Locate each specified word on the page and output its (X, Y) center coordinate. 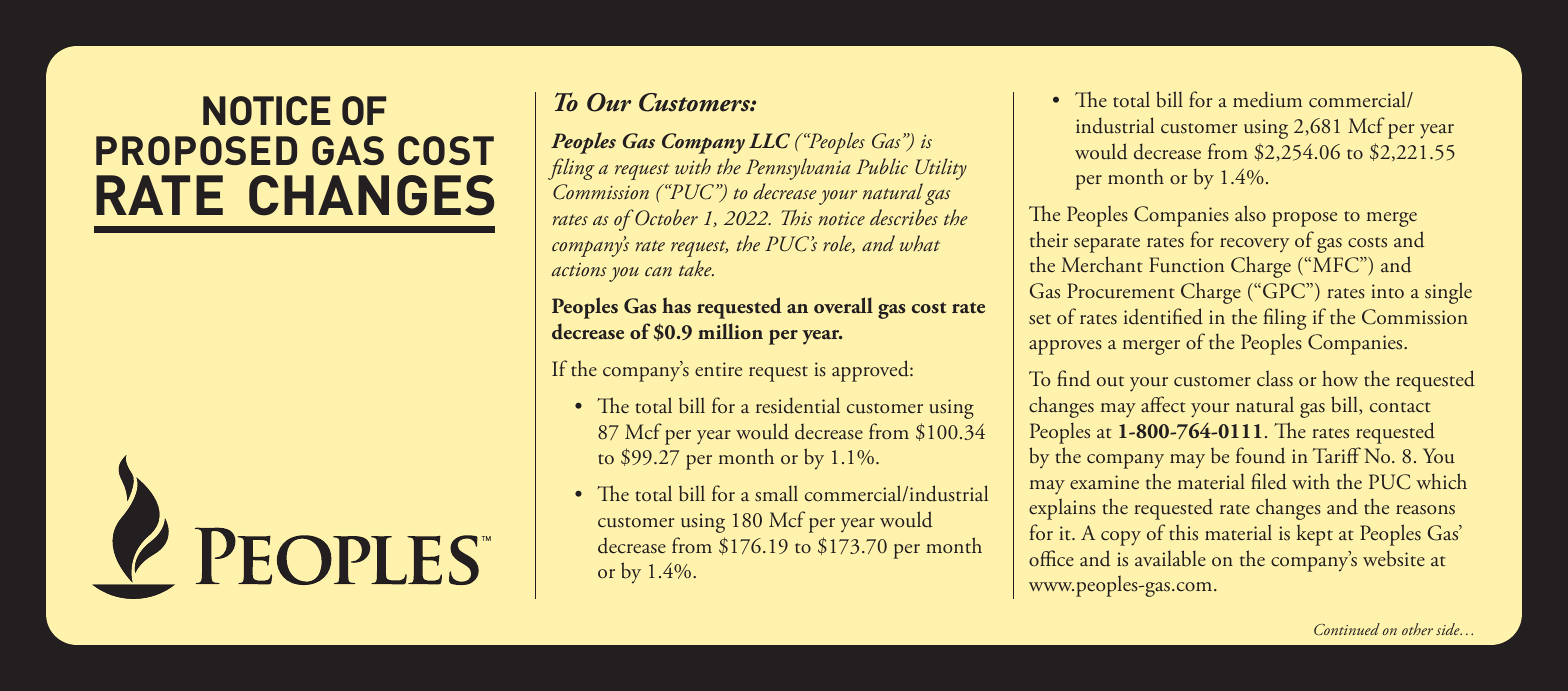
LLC (769, 141)
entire (718, 369)
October (665, 217)
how (1340, 378)
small (776, 493)
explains (1062, 509)
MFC (1335, 265)
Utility (941, 169)
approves (1065, 347)
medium (1267, 99)
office (1051, 558)
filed (1269, 481)
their (1049, 239)
